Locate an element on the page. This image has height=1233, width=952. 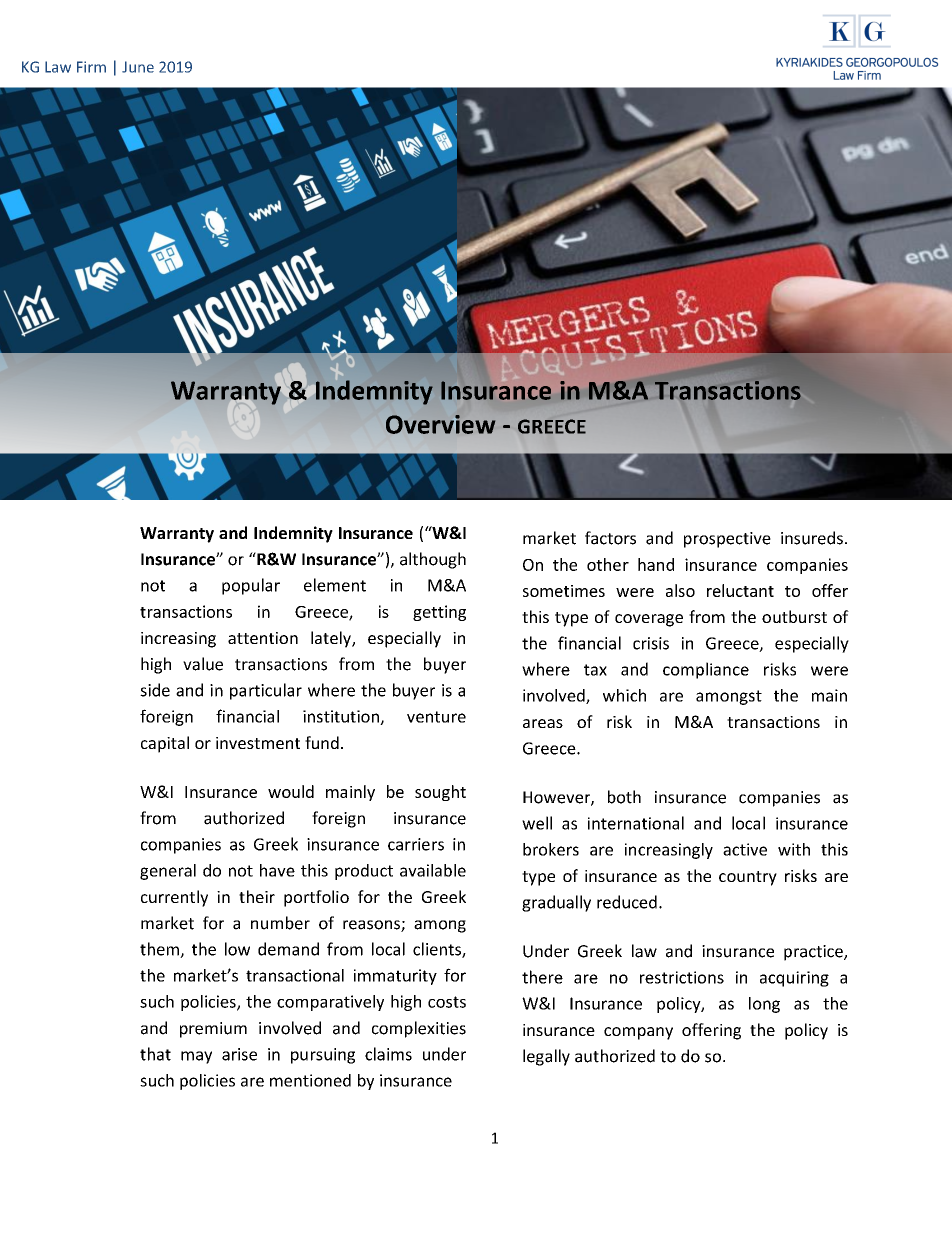
getting is located at coordinates (439, 613).
